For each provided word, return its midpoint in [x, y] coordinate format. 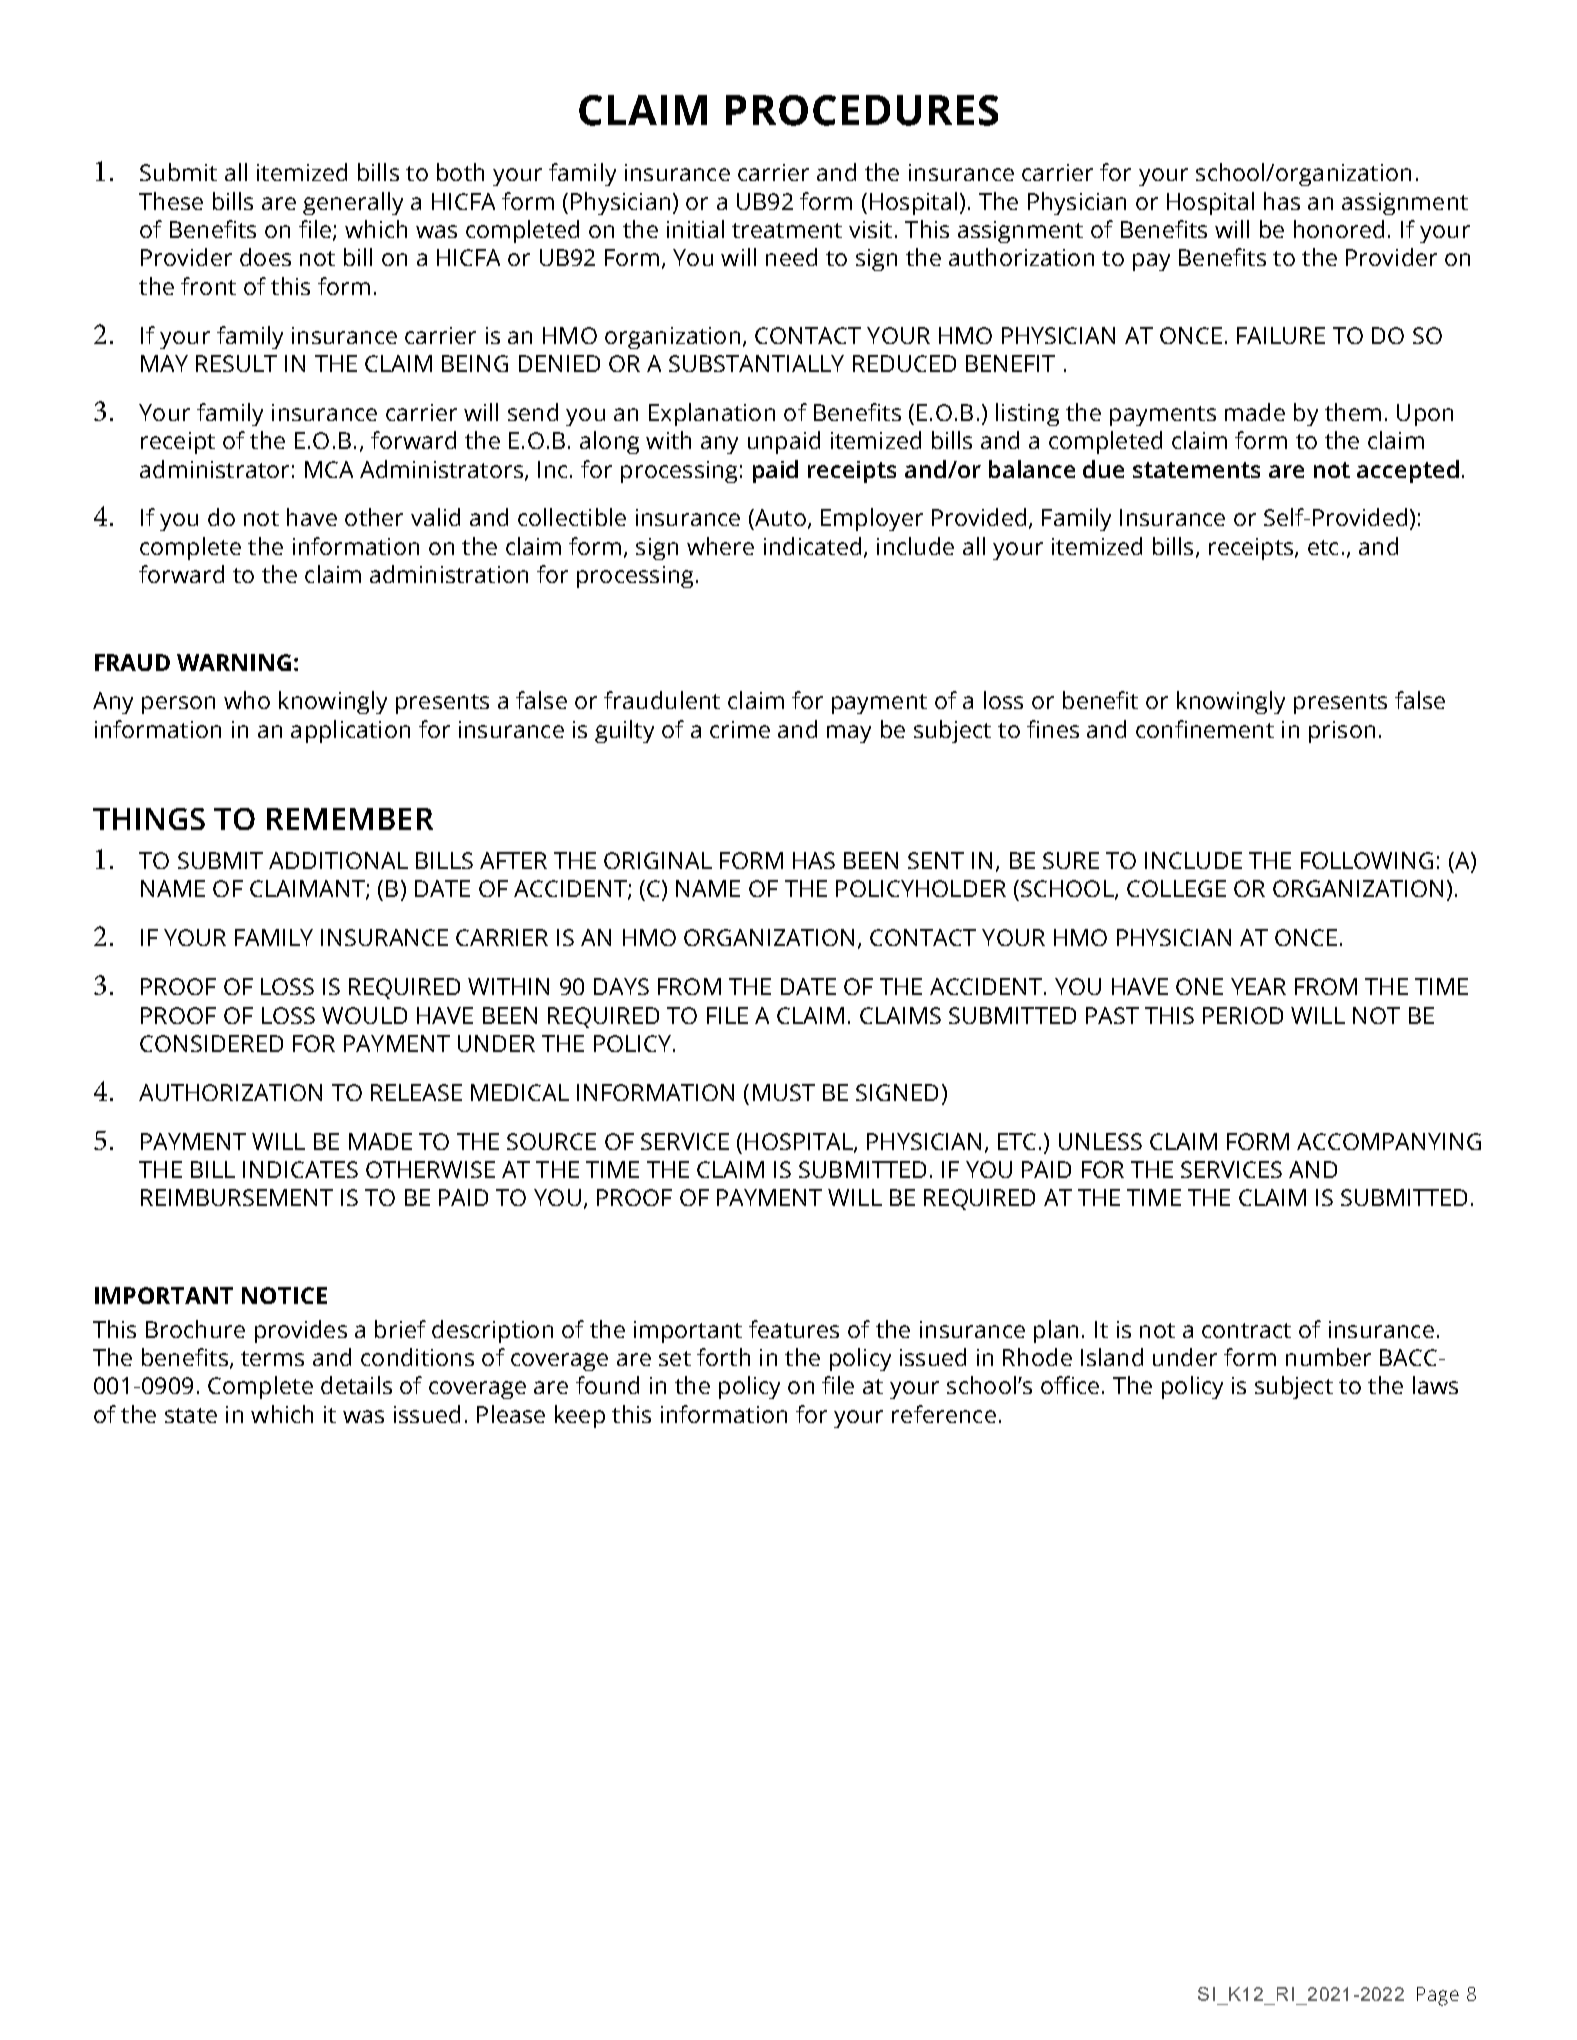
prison [1342, 732]
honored [1339, 229]
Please [511, 1414]
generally [353, 203]
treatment [787, 230]
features [794, 1329]
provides [301, 1331]
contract [1246, 1330]
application [350, 731]
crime [740, 729]
